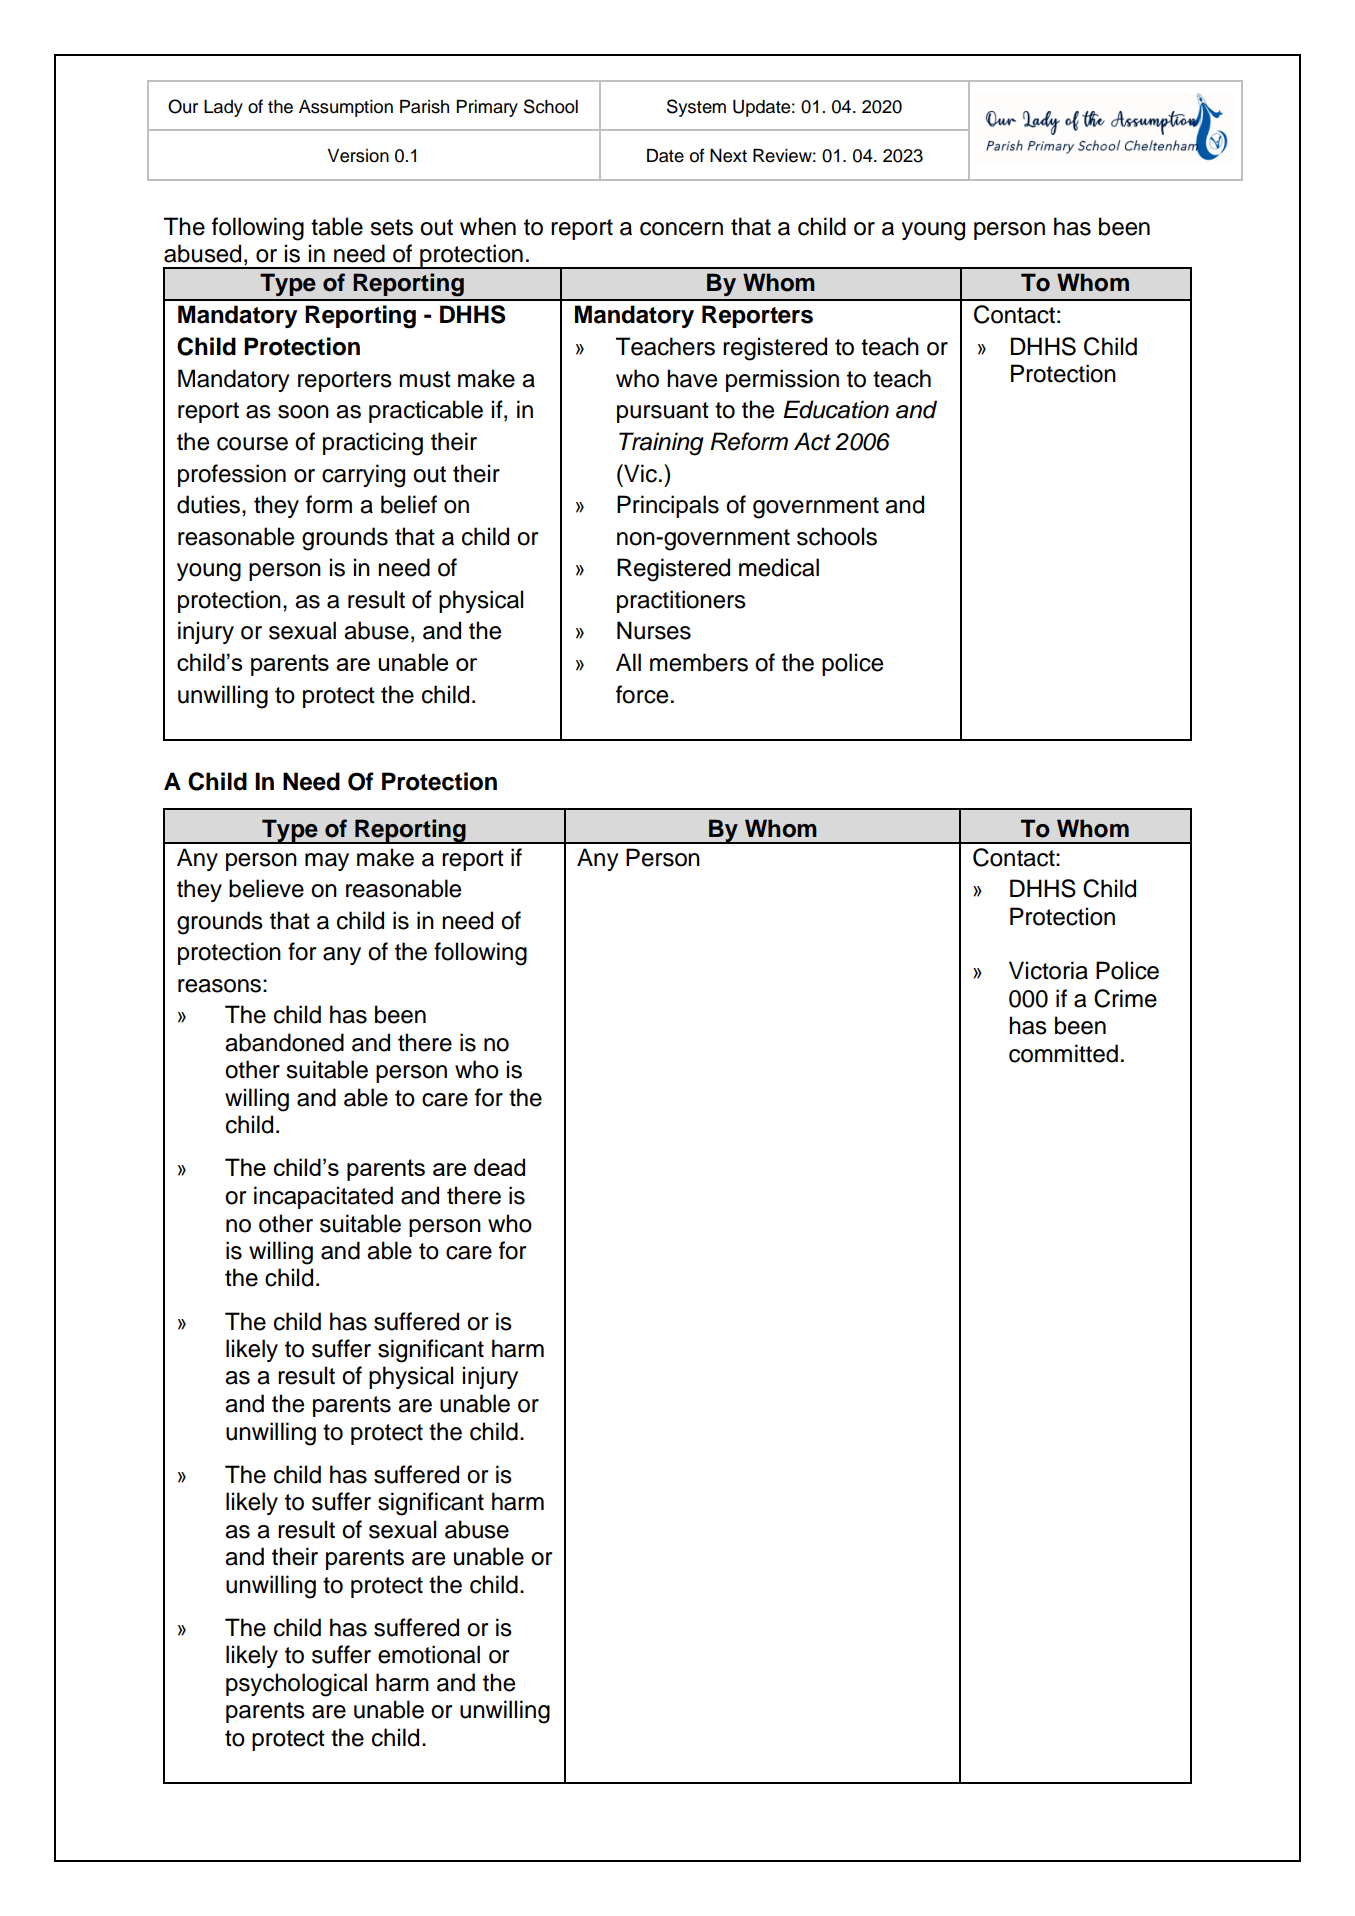 Image resolution: width=1355 pixels, height=1916 pixels. Describe the element at coordinates (296, 1685) in the document. I see `psychological` at that location.
